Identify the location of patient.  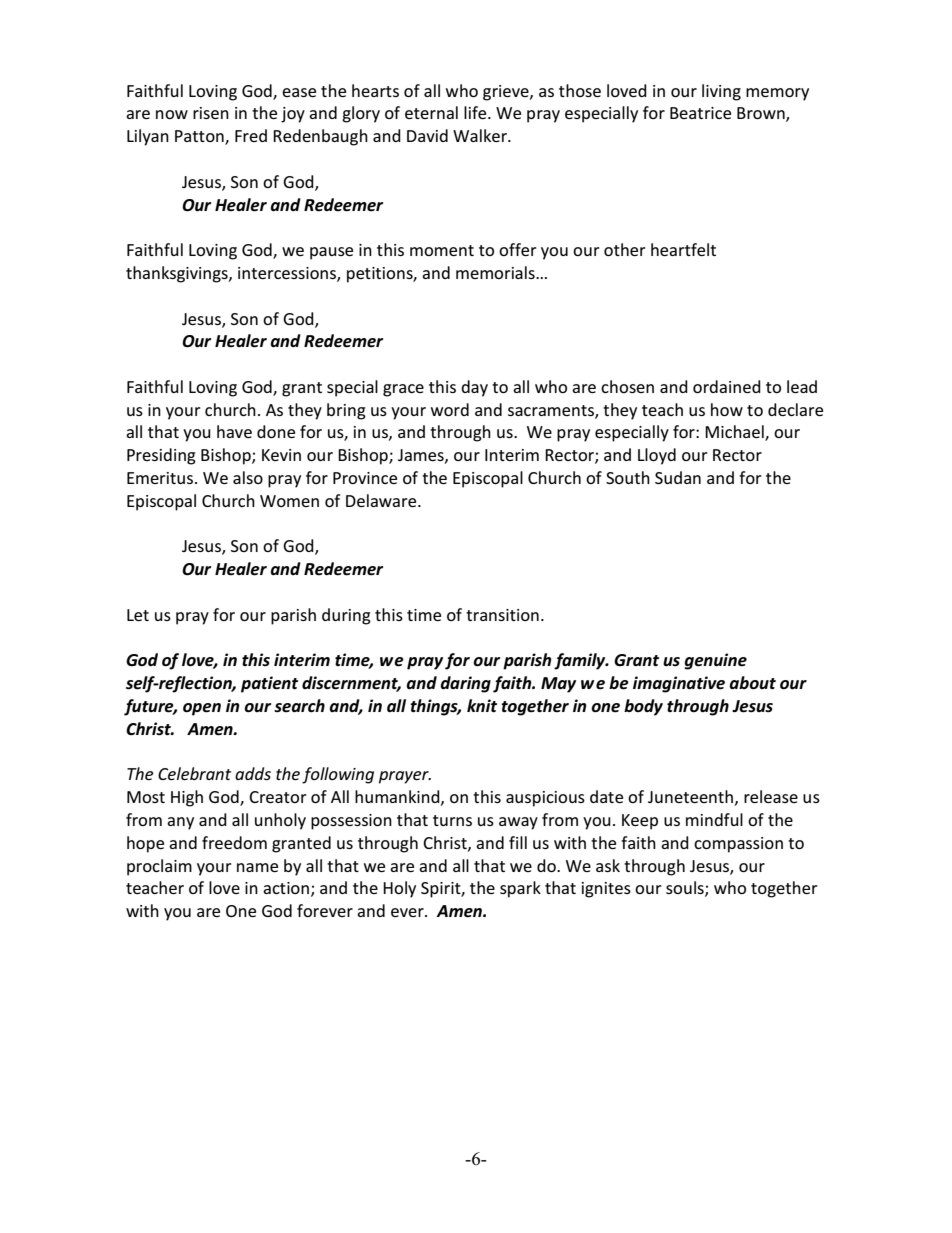
(269, 684).
